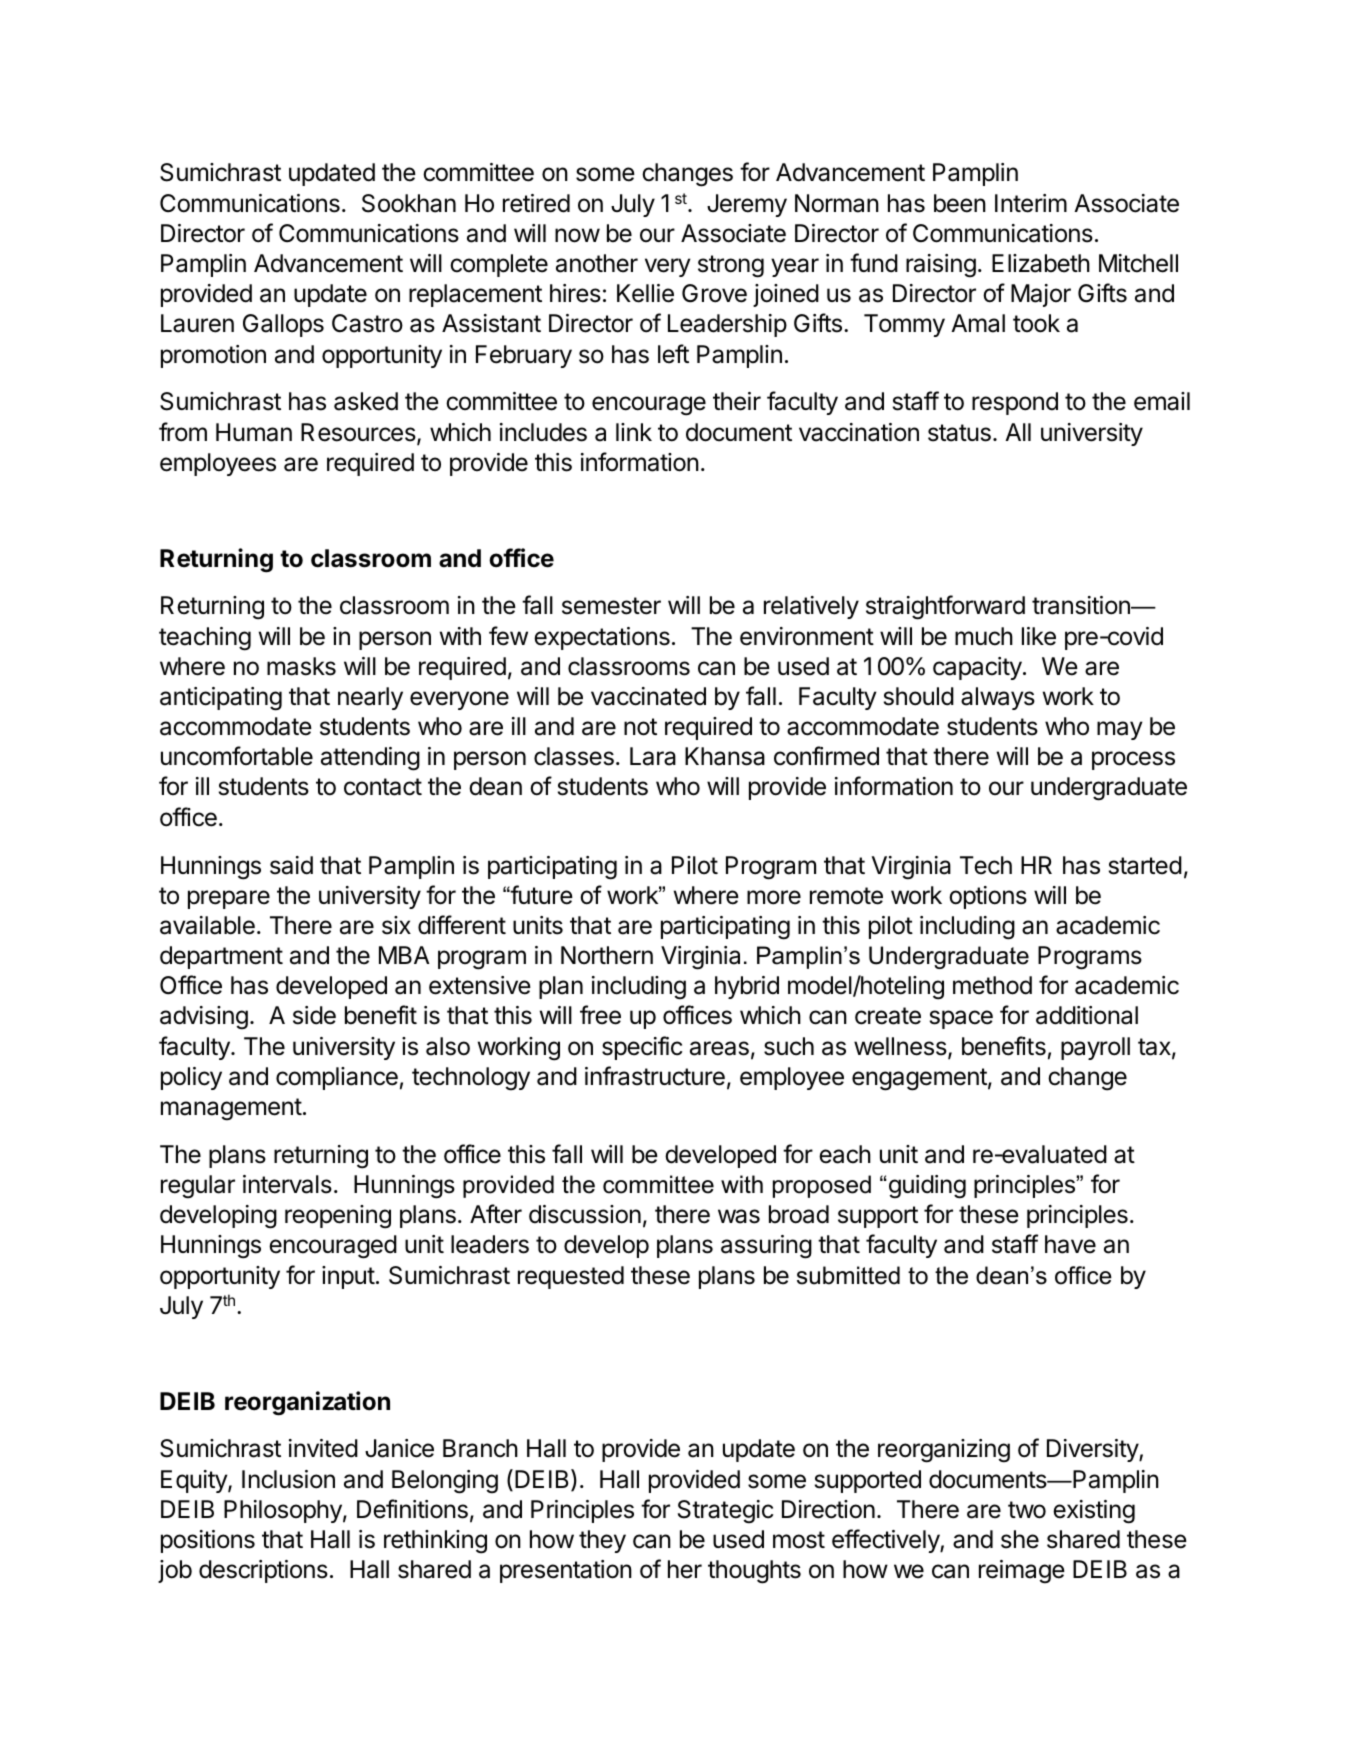 The height and width of the document is (1751, 1353). What do you see at coordinates (725, 1512) in the document?
I see `Strategic` at bounding box center [725, 1512].
